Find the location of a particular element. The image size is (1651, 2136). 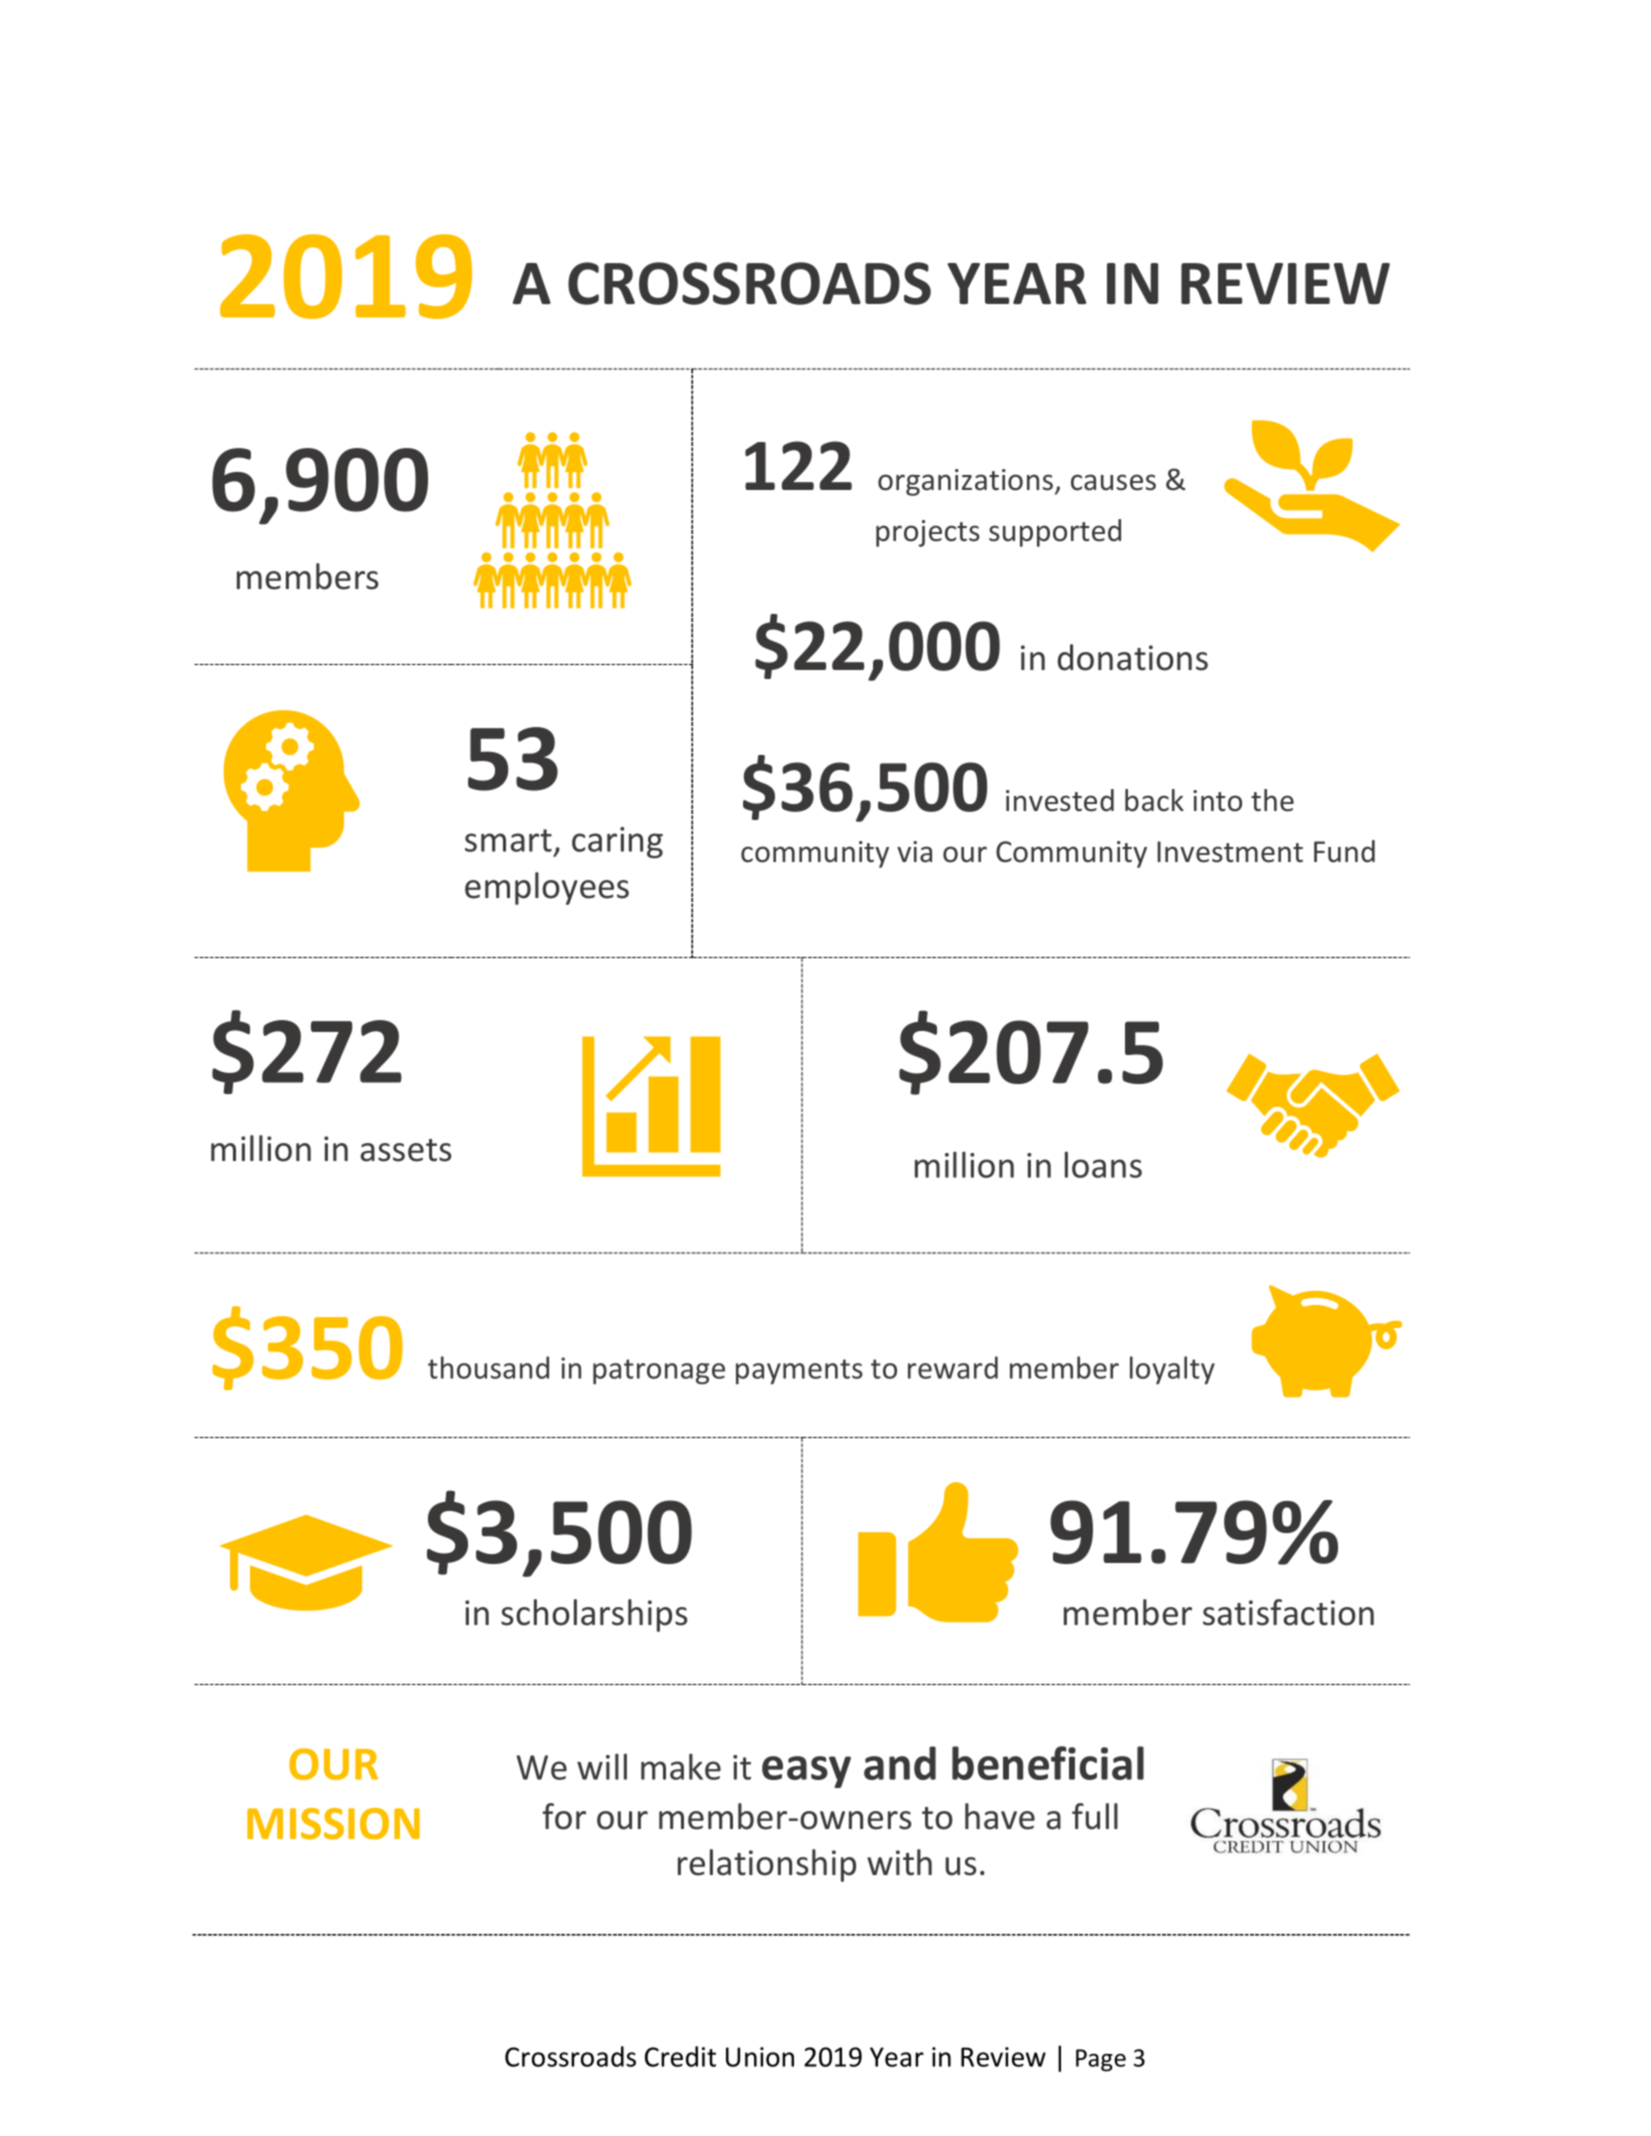

loyalty is located at coordinates (1172, 1370).
